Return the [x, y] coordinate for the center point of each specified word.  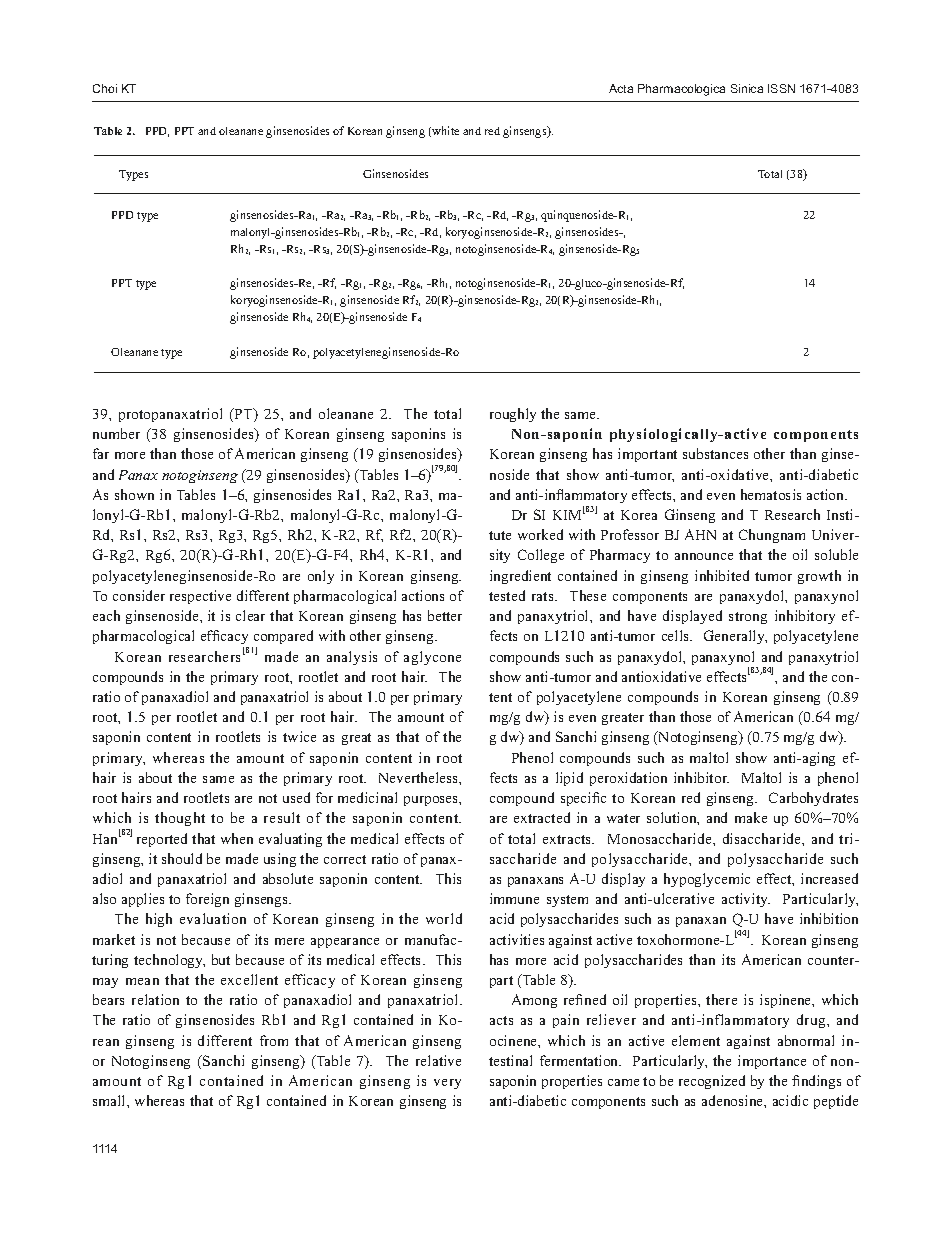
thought [180, 819]
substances [715, 453]
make [751, 817]
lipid [569, 779]
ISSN [781, 88]
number [116, 433]
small [110, 1100]
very [447, 1084]
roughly [513, 415]
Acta [621, 88]
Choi [105, 88]
